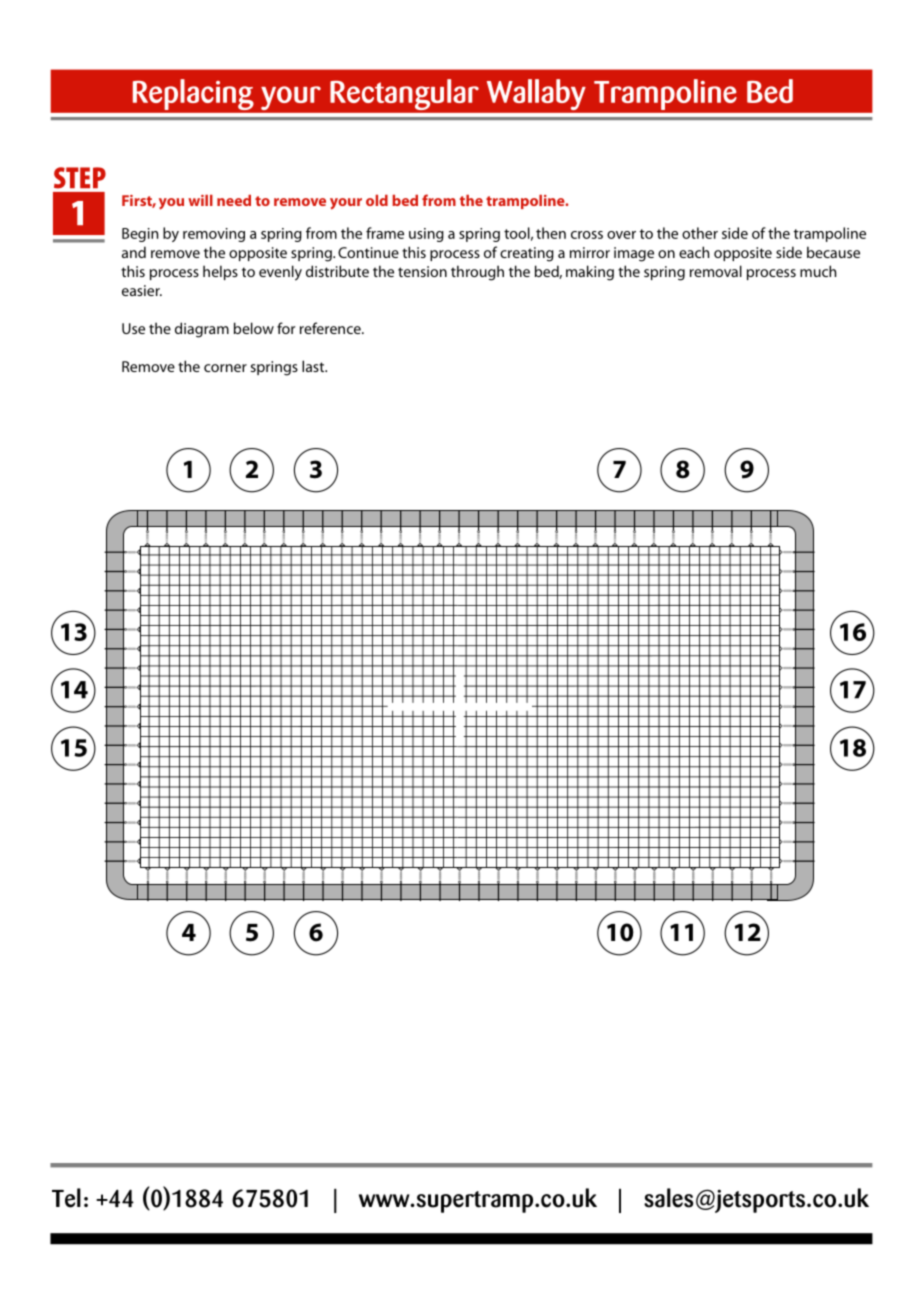 The height and width of the document is (1311, 924). What do you see at coordinates (426, 235) in the document?
I see `using` at bounding box center [426, 235].
